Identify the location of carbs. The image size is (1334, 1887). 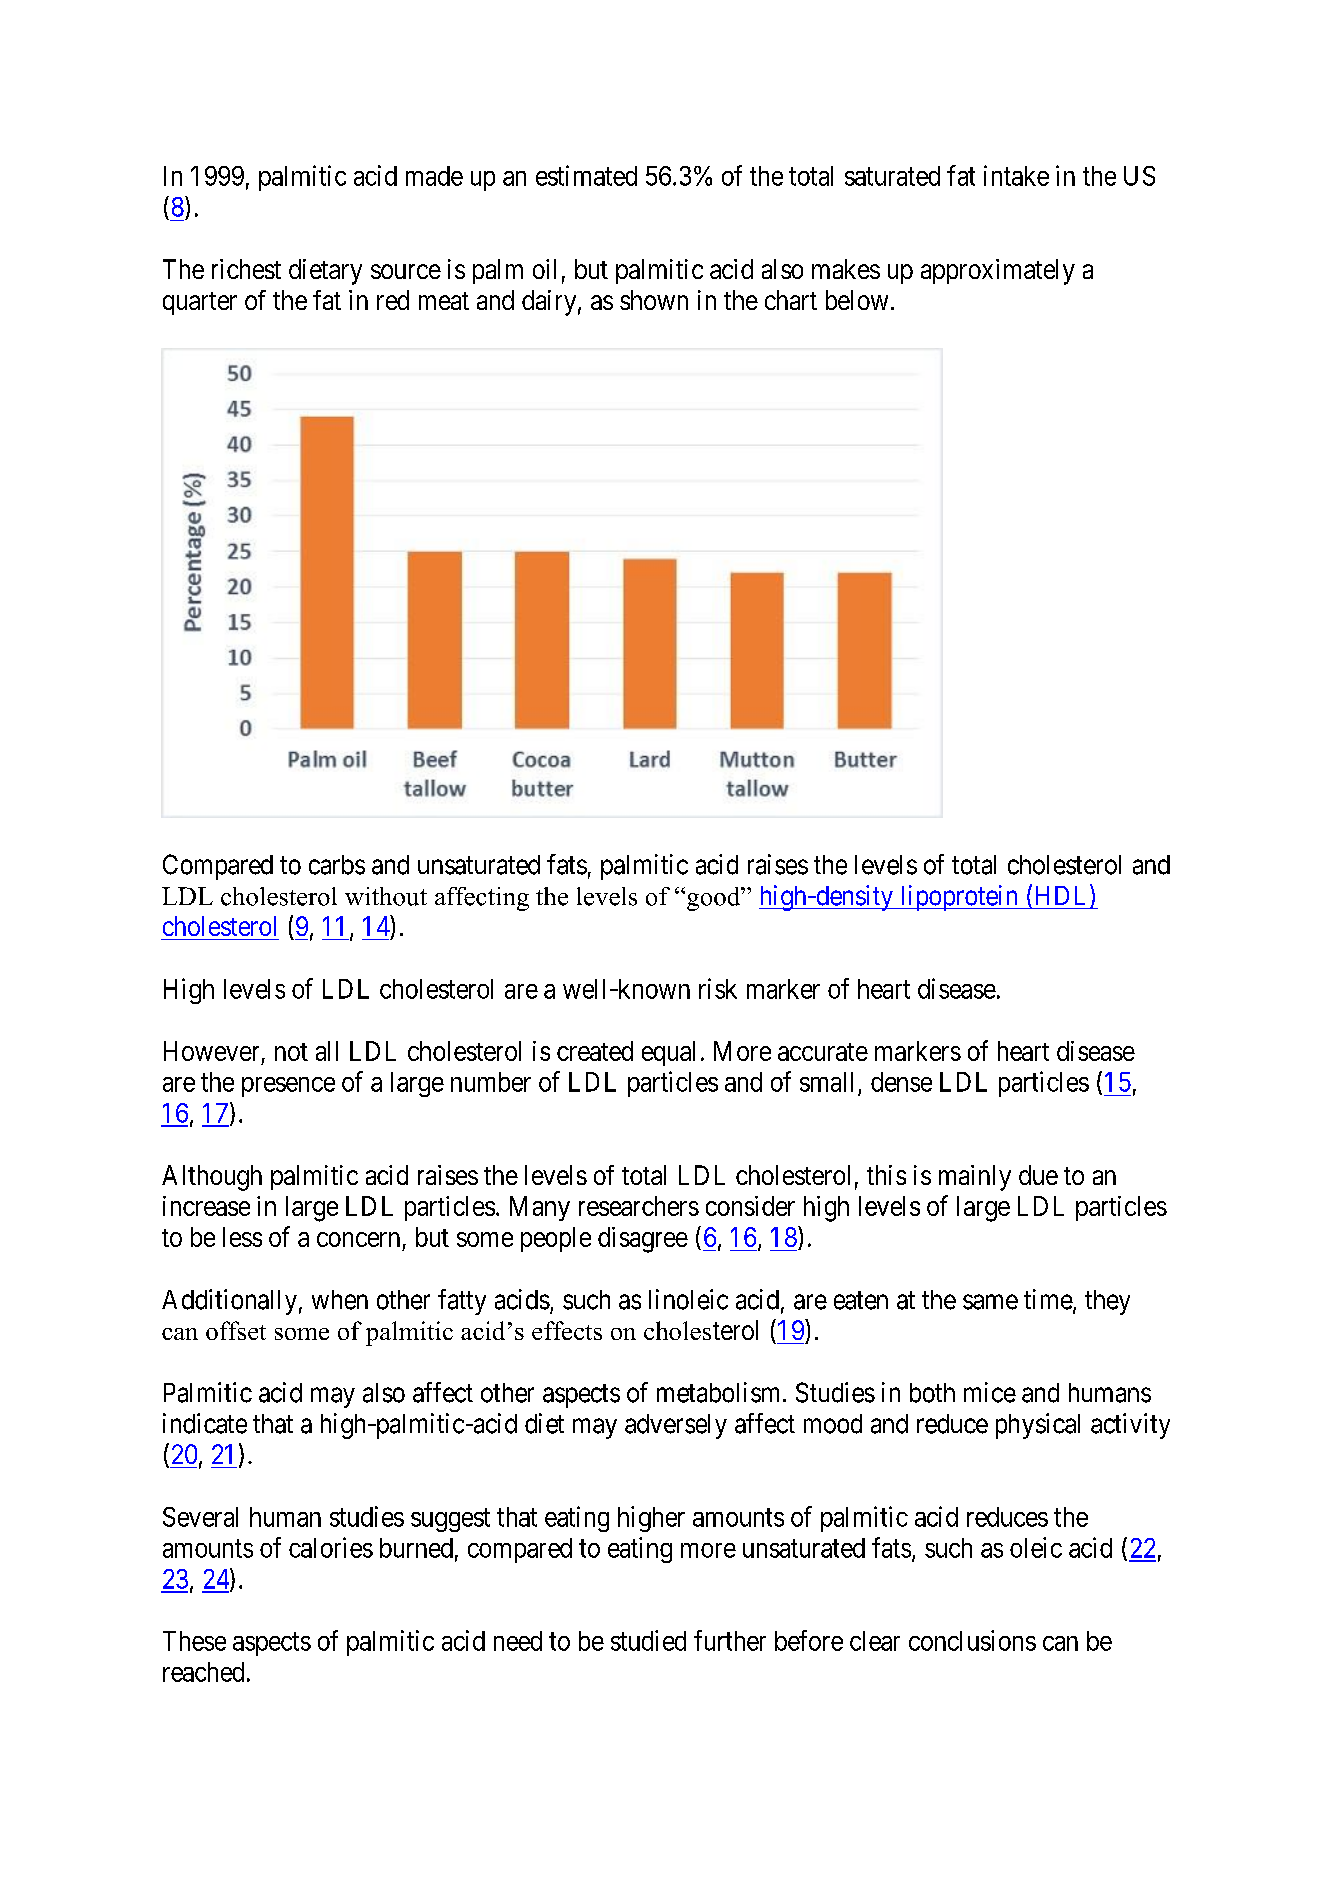
(337, 865).
